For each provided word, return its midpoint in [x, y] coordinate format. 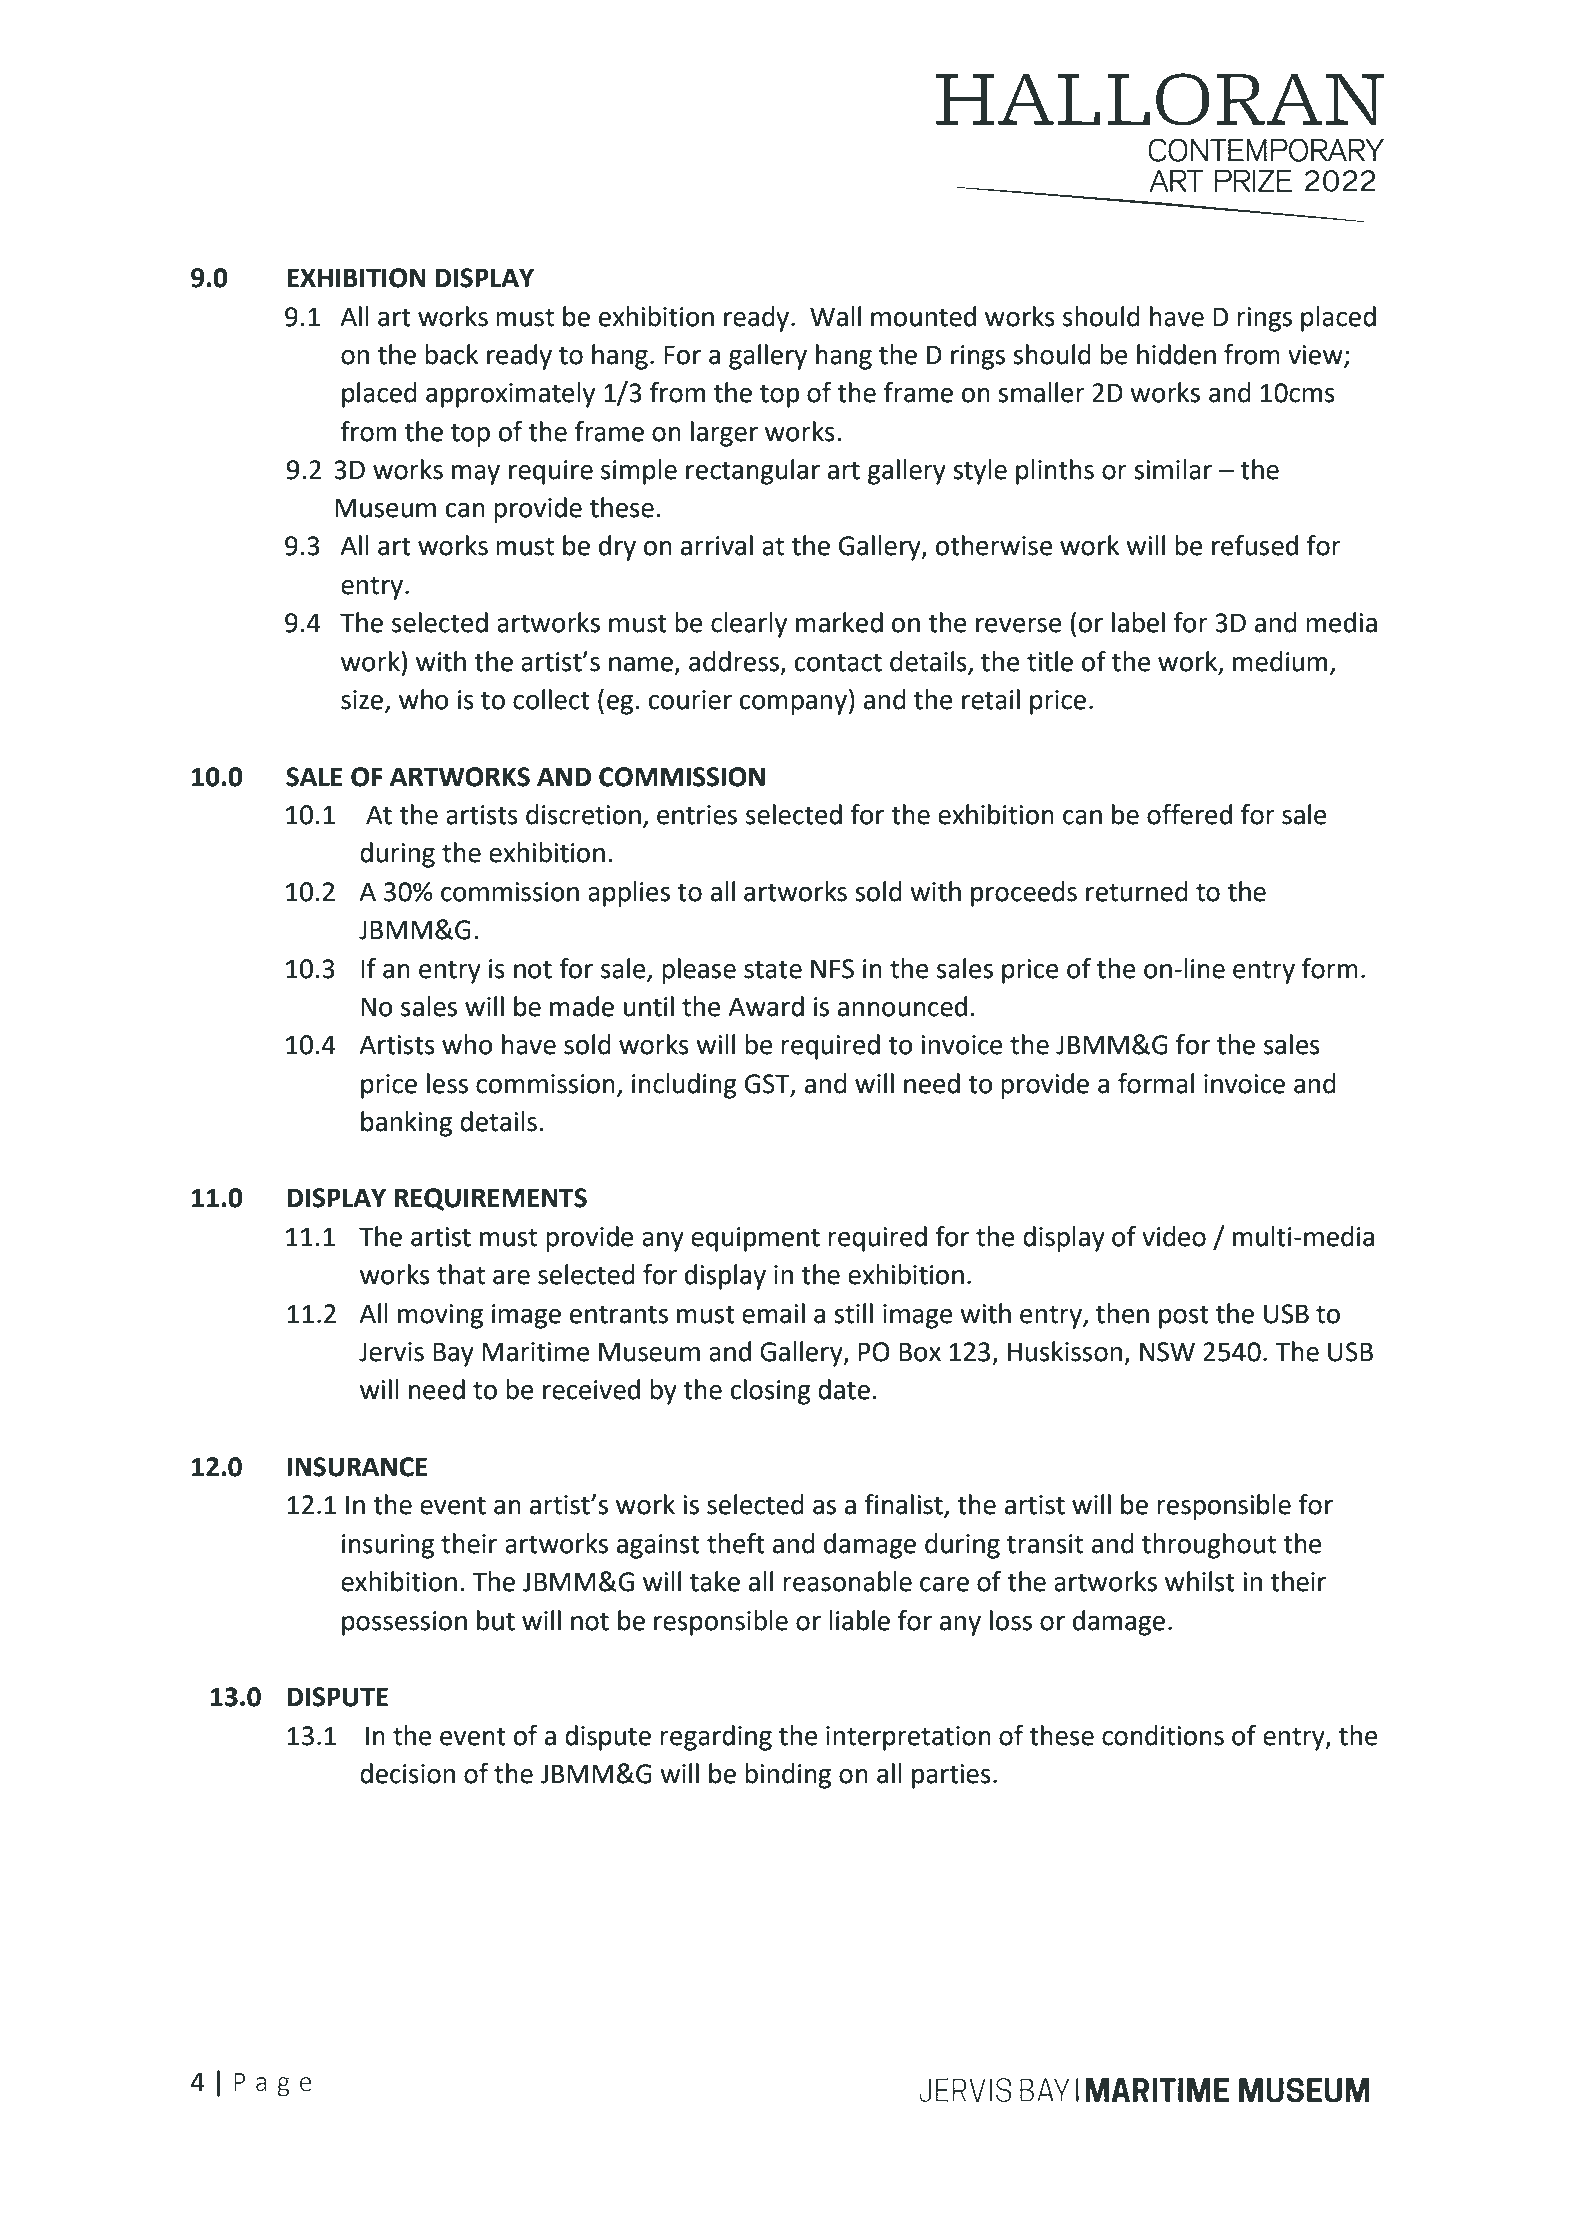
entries [697, 815]
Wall [835, 316]
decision [407, 1773]
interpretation [908, 1738]
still [853, 1313]
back [451, 354]
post [1184, 1317]
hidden [1176, 354]
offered [1189, 814]
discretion [583, 814]
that [461, 1274]
